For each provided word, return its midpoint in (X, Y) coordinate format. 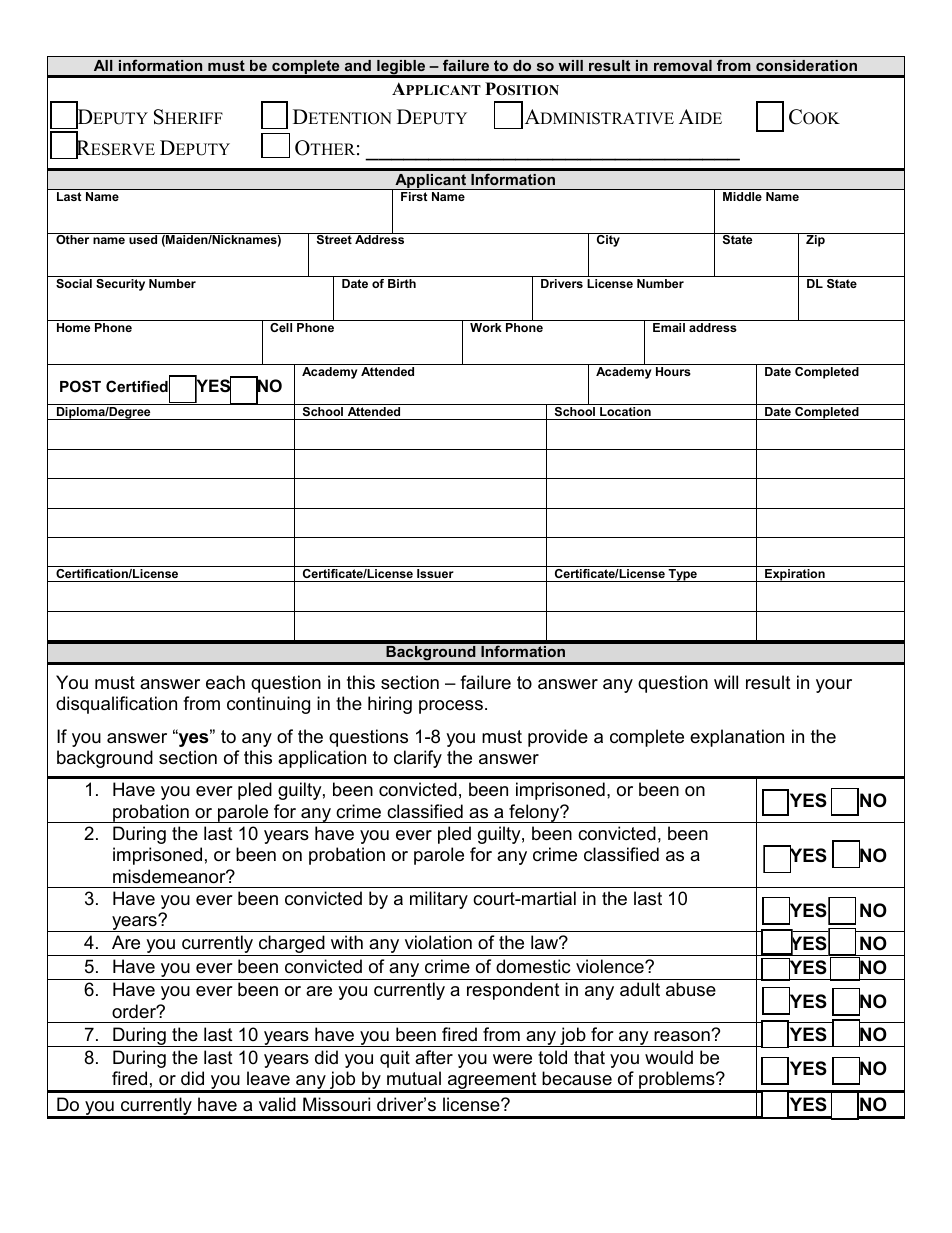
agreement (492, 1082)
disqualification (116, 705)
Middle (742, 196)
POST (80, 386)
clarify (418, 759)
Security (120, 285)
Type (682, 575)
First (414, 196)
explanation (737, 738)
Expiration (795, 575)
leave (268, 1078)
